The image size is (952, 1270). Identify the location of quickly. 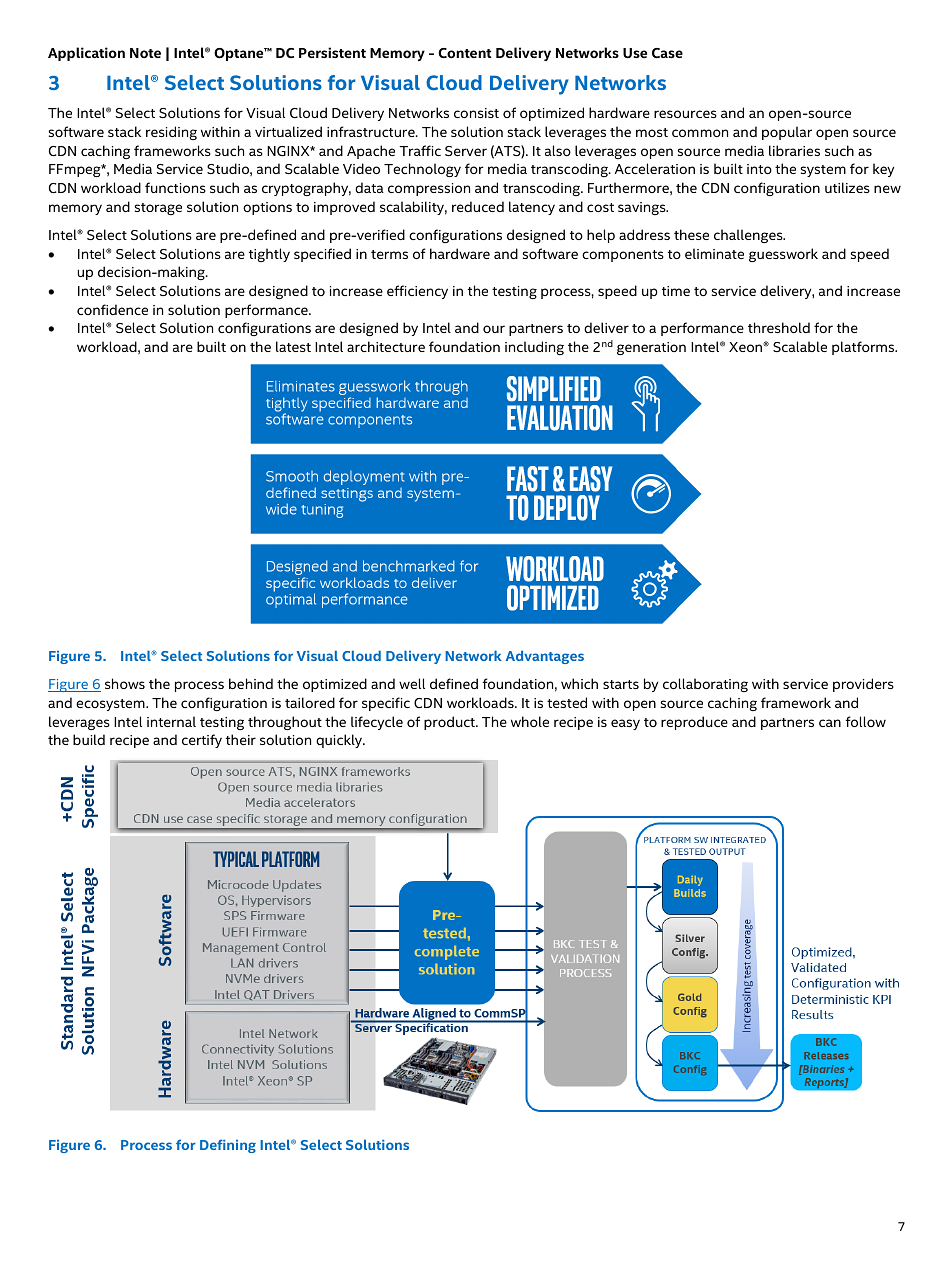
(340, 741).
